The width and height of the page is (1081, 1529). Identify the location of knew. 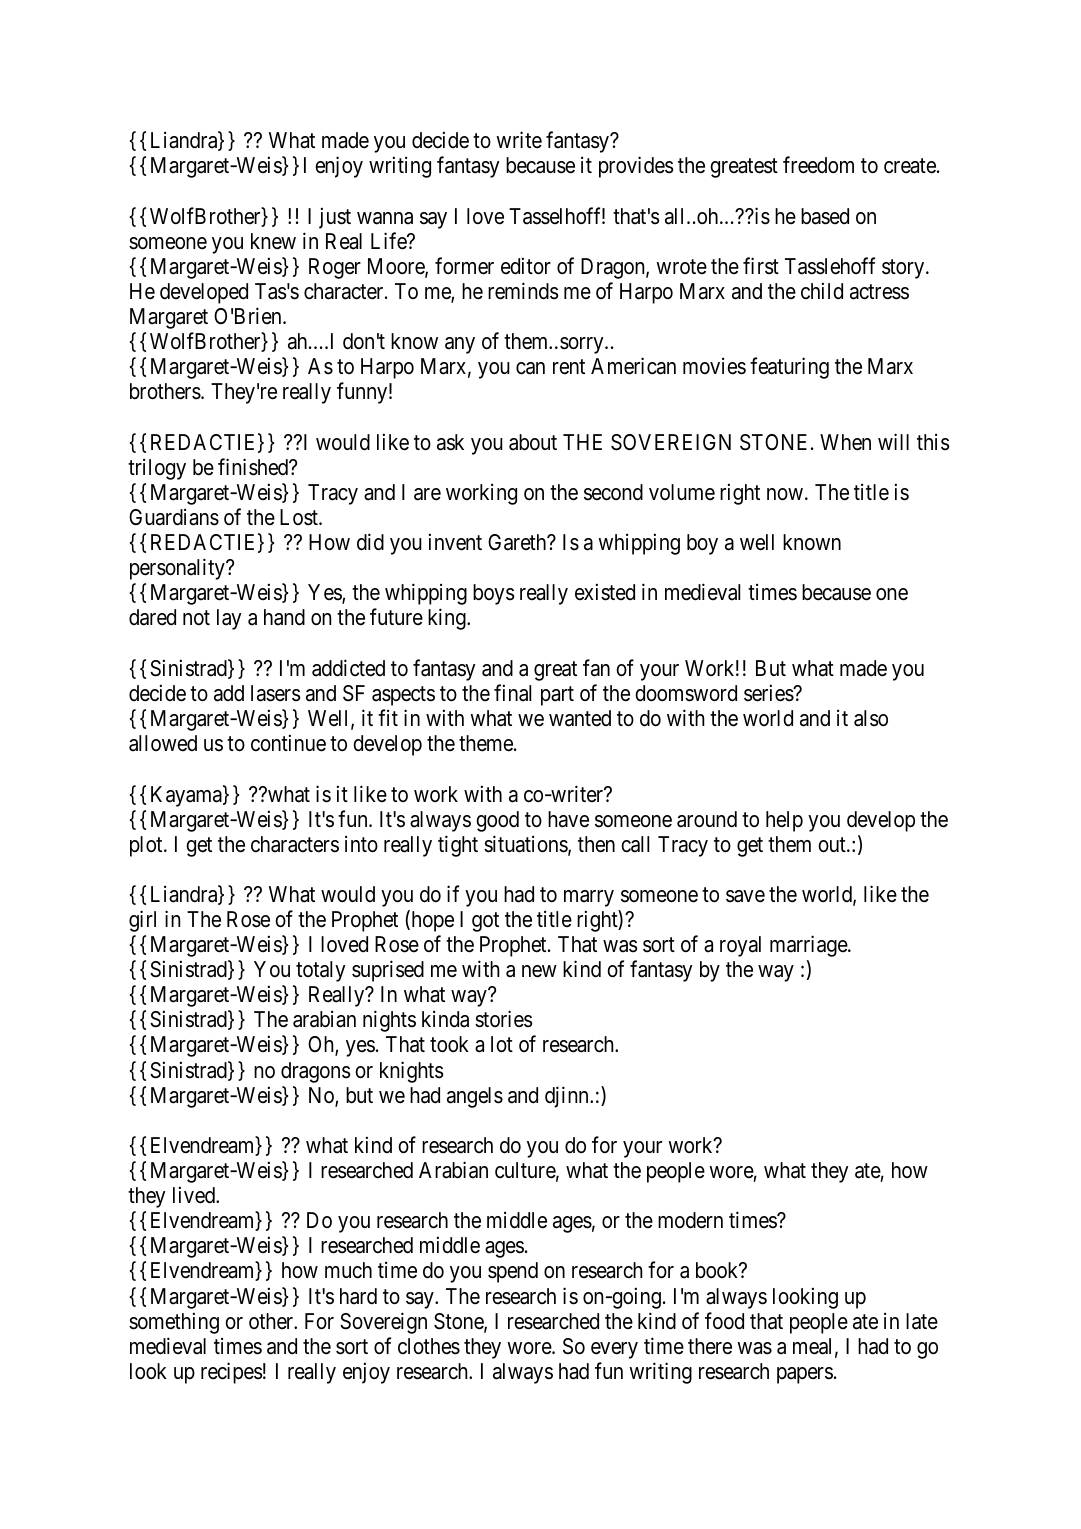
(273, 241).
